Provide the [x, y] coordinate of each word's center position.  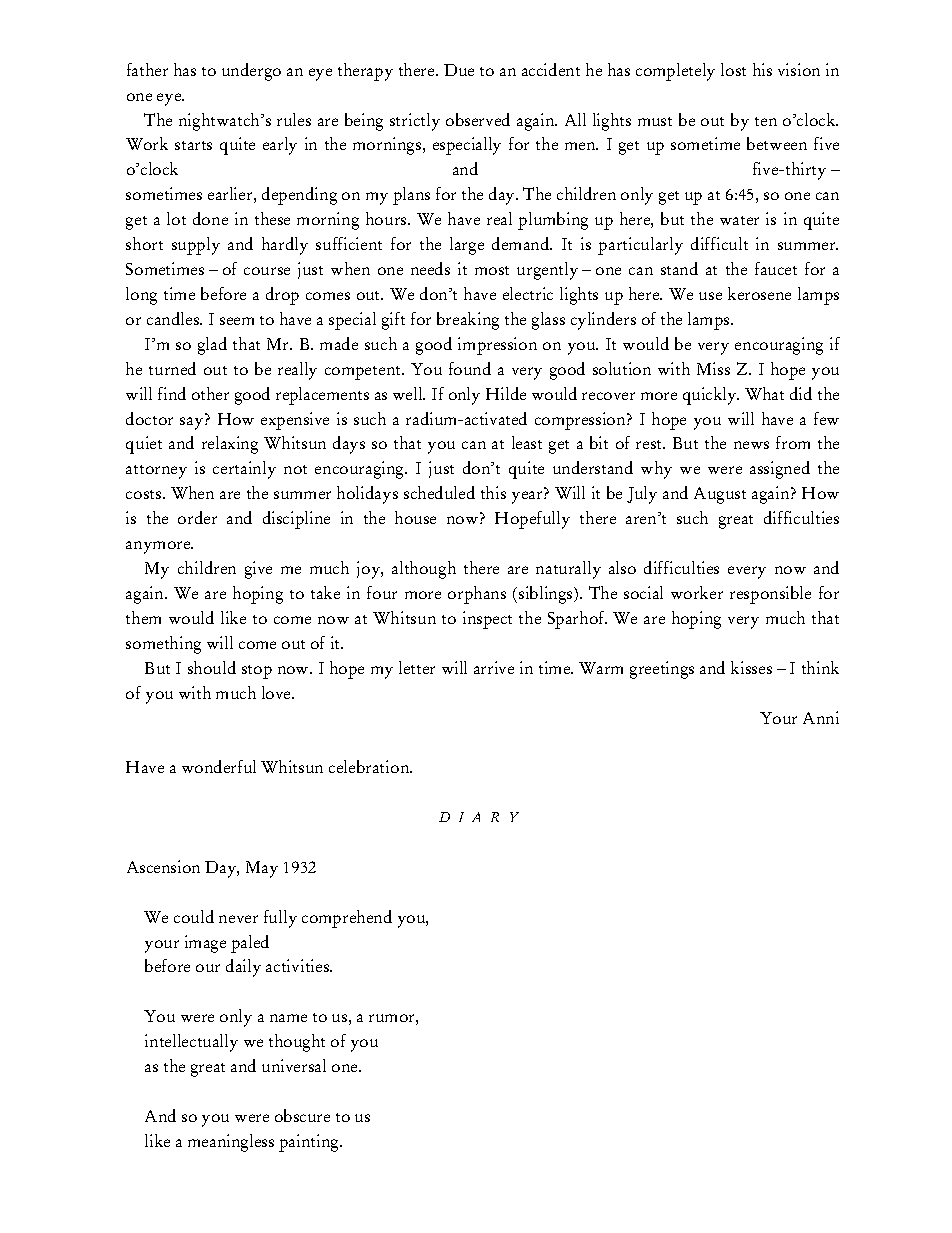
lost [733, 69]
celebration [370, 766]
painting [310, 1143]
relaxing [230, 445]
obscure [302, 1115]
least [527, 442]
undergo [251, 72]
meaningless [231, 1143]
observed [478, 119]
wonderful [219, 766]
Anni [821, 717]
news [751, 445]
